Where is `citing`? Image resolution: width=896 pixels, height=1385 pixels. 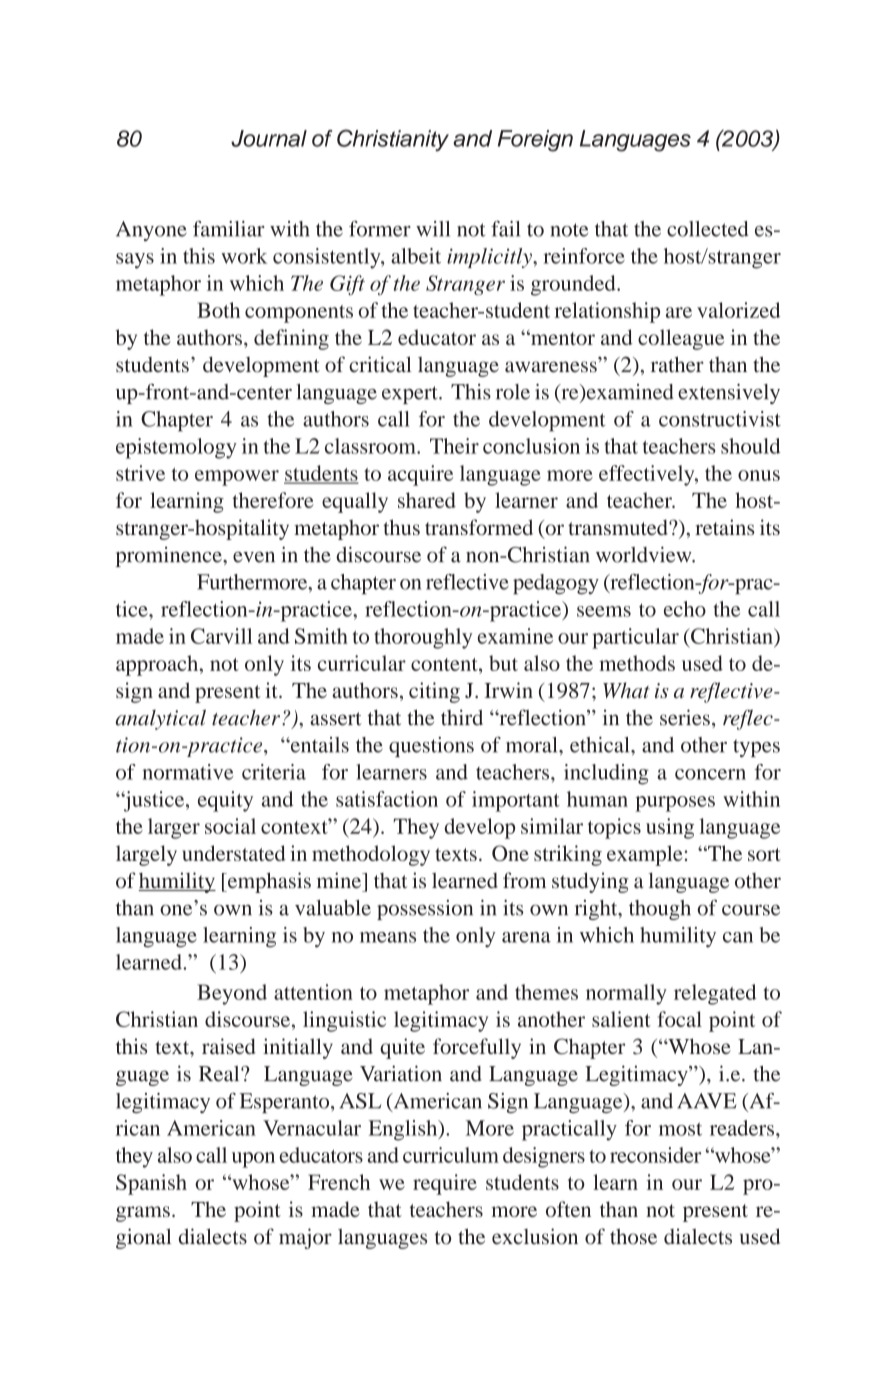 citing is located at coordinates (434, 692).
